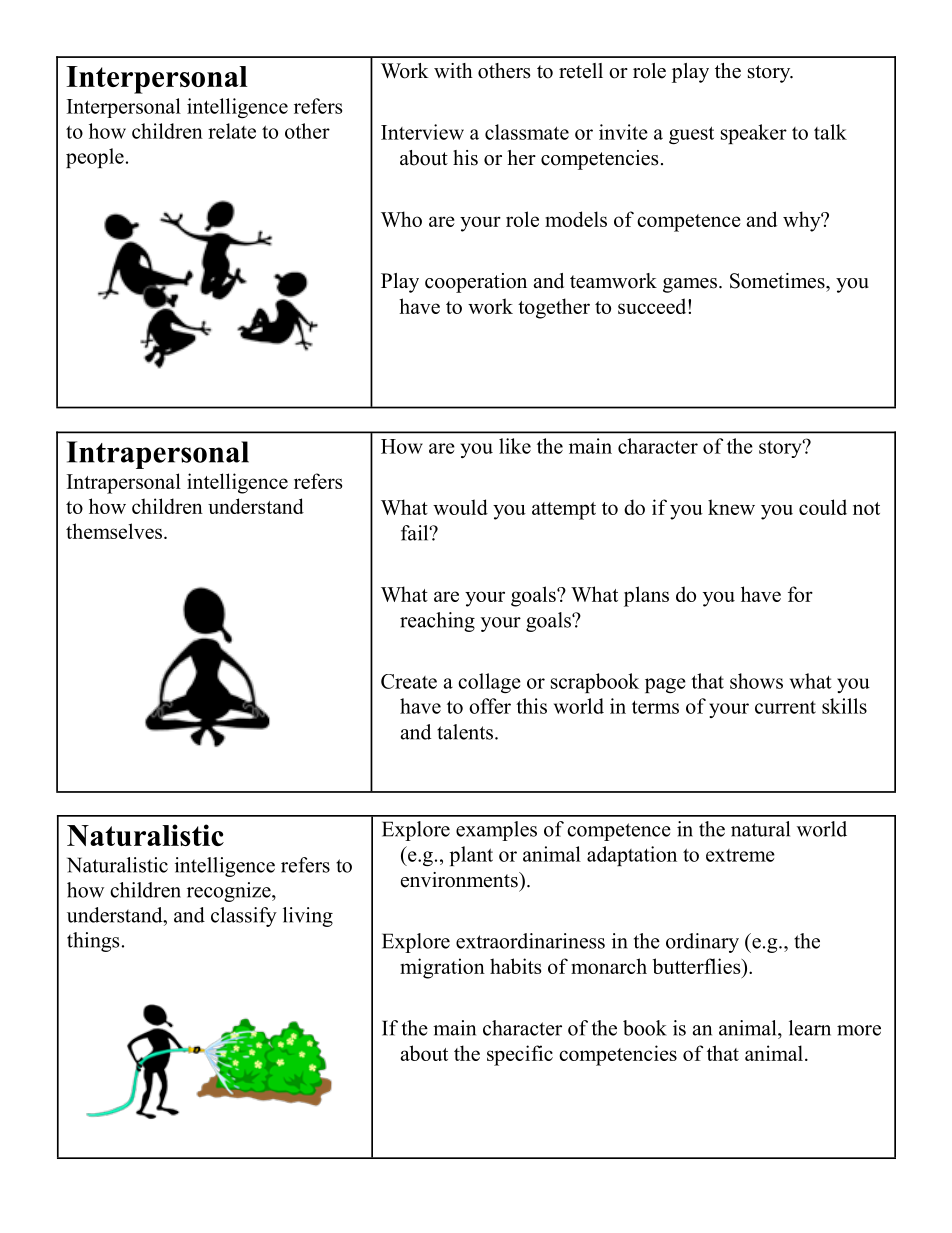 The width and height of the document is (952, 1233). I want to click on Create, so click(409, 681).
